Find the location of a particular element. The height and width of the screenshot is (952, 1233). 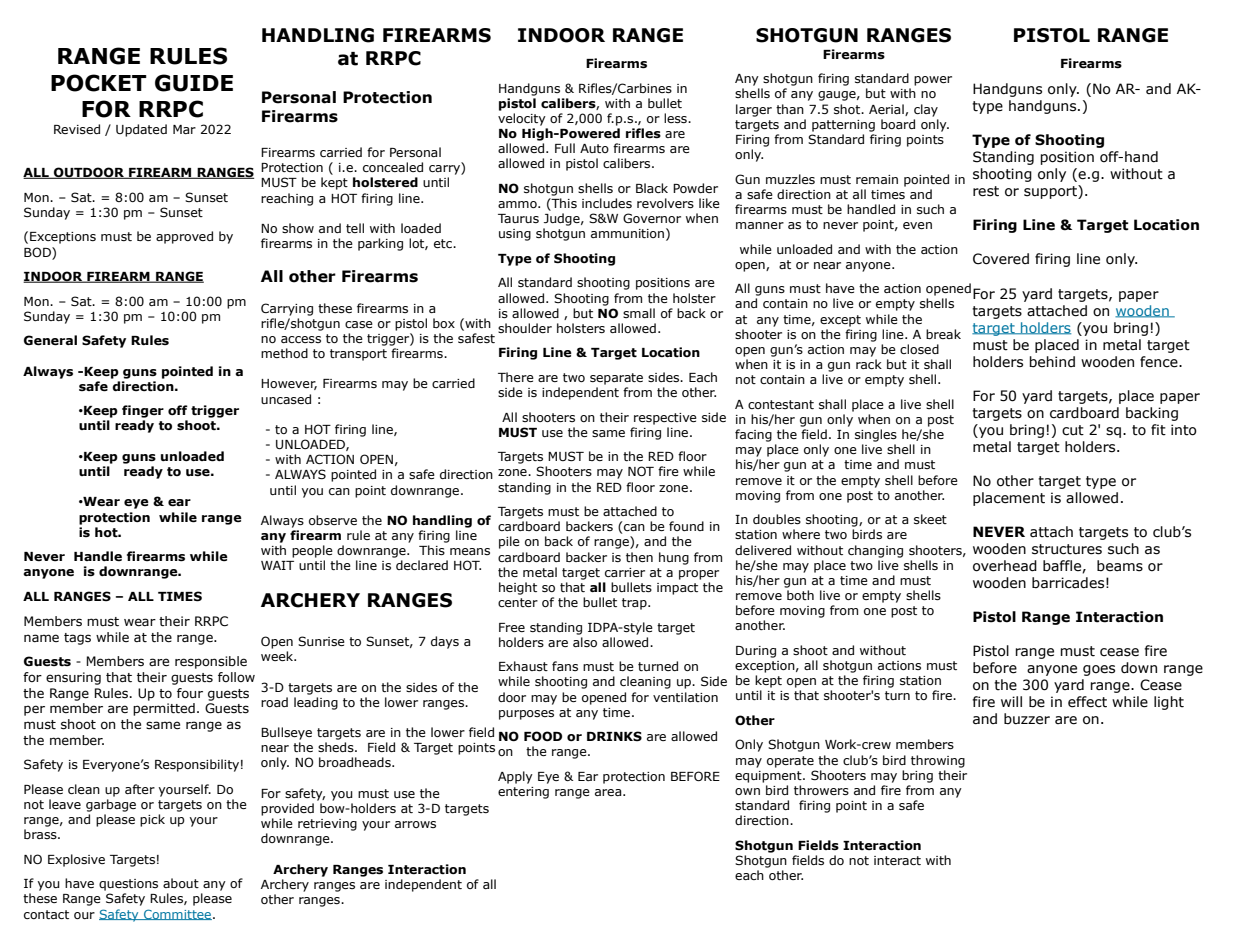

less is located at coordinates (676, 118).
